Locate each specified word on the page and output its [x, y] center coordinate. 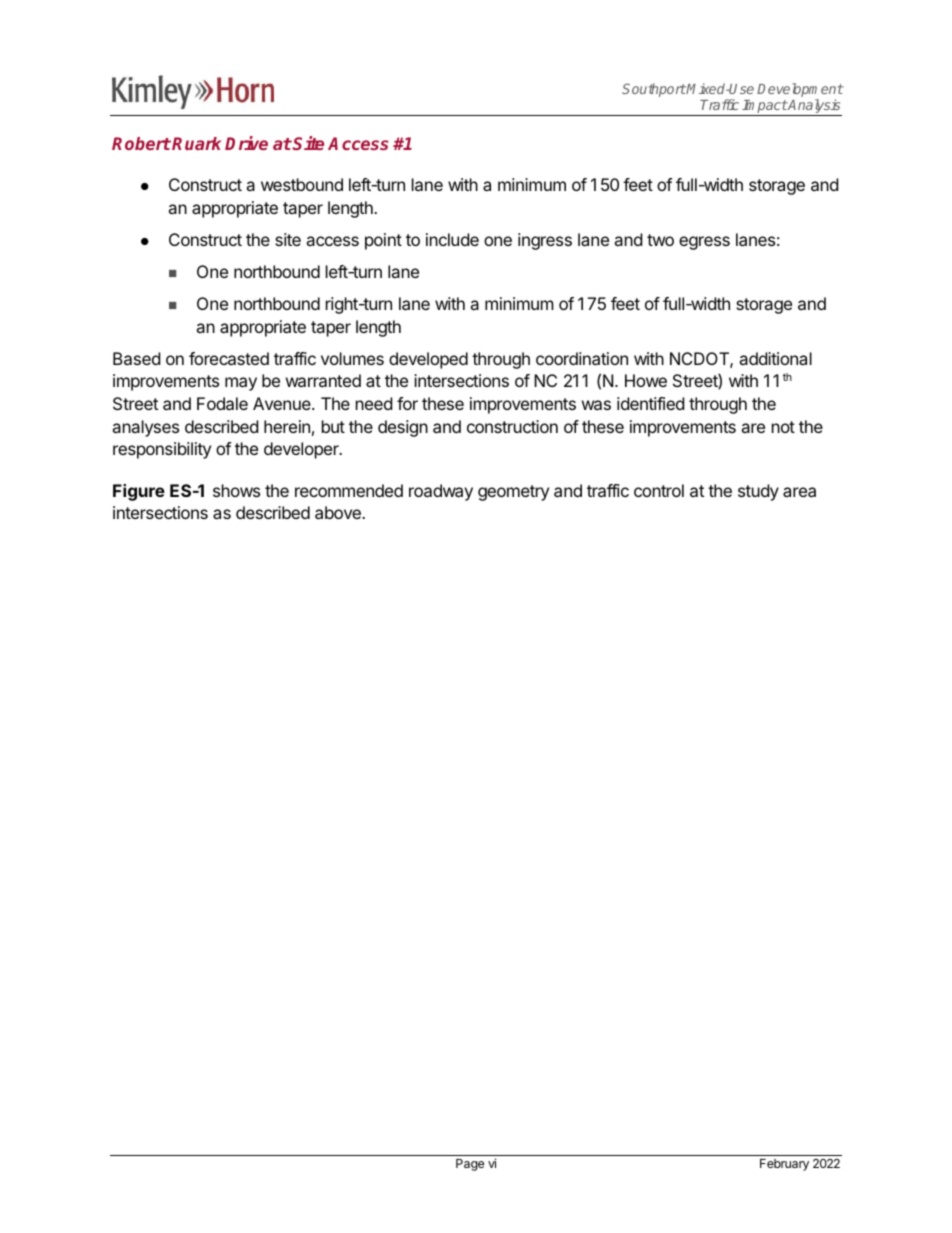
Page [470, 1165]
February [784, 1165]
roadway [441, 492]
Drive [246, 143]
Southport [654, 90]
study [758, 492]
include [452, 239]
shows [236, 490]
